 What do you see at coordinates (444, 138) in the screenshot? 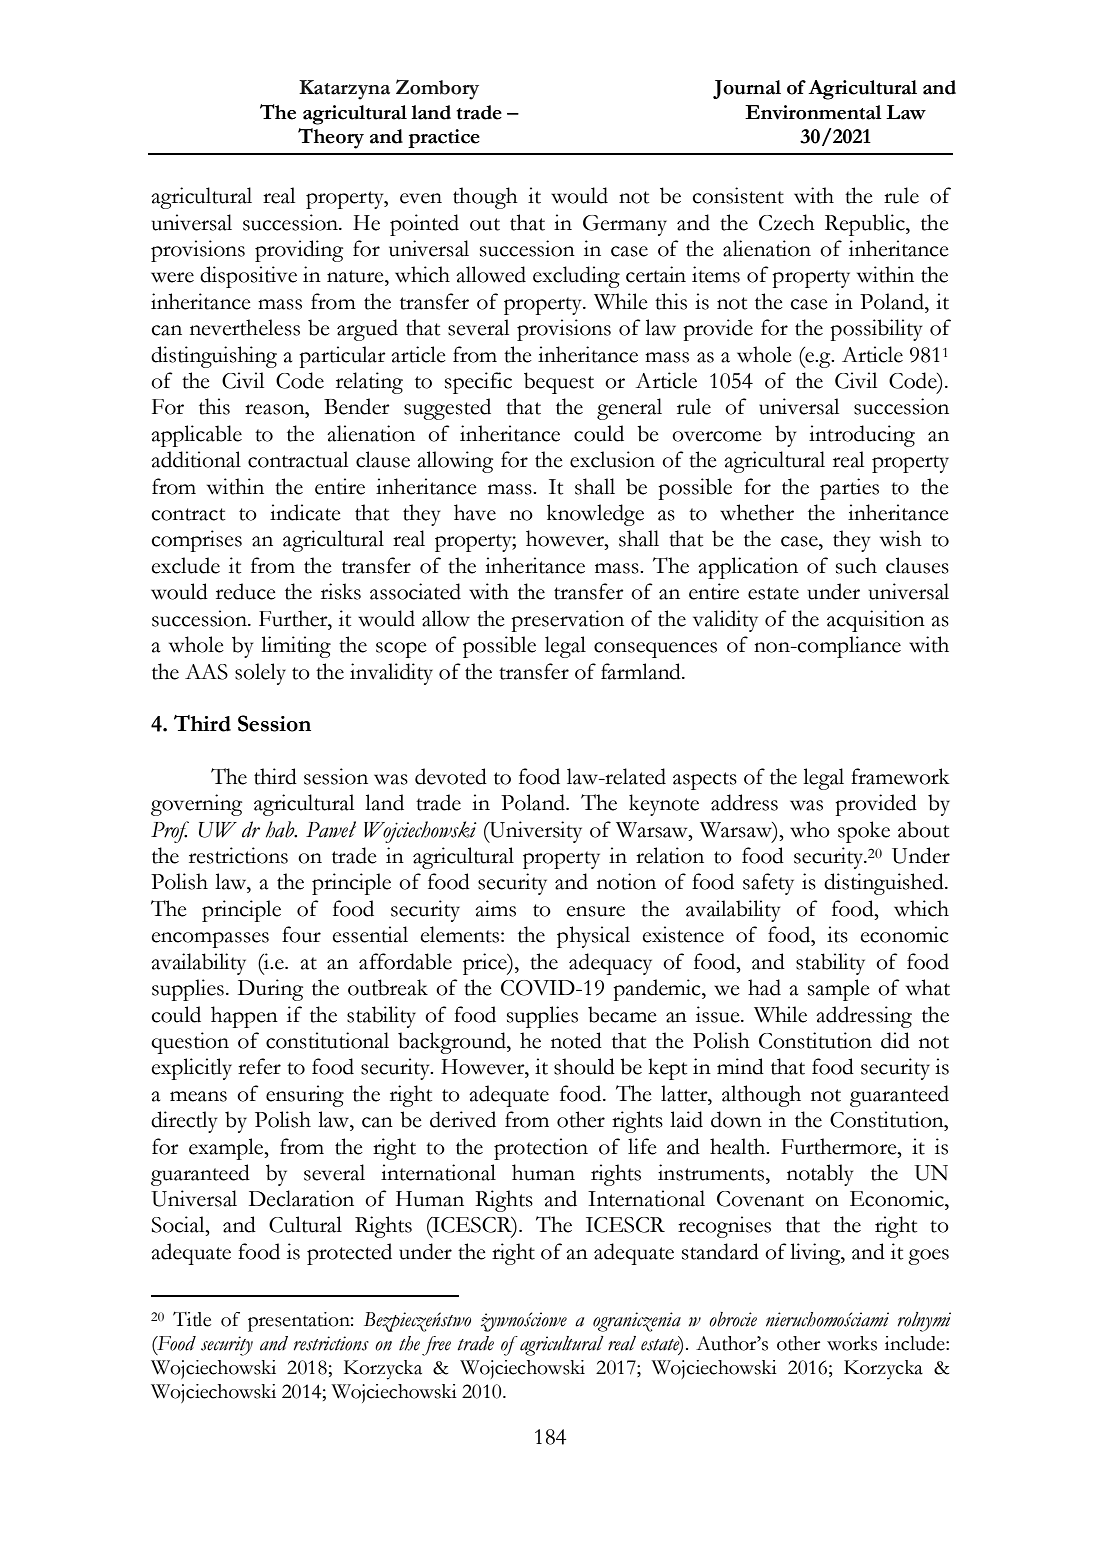
I see `practice` at bounding box center [444, 138].
